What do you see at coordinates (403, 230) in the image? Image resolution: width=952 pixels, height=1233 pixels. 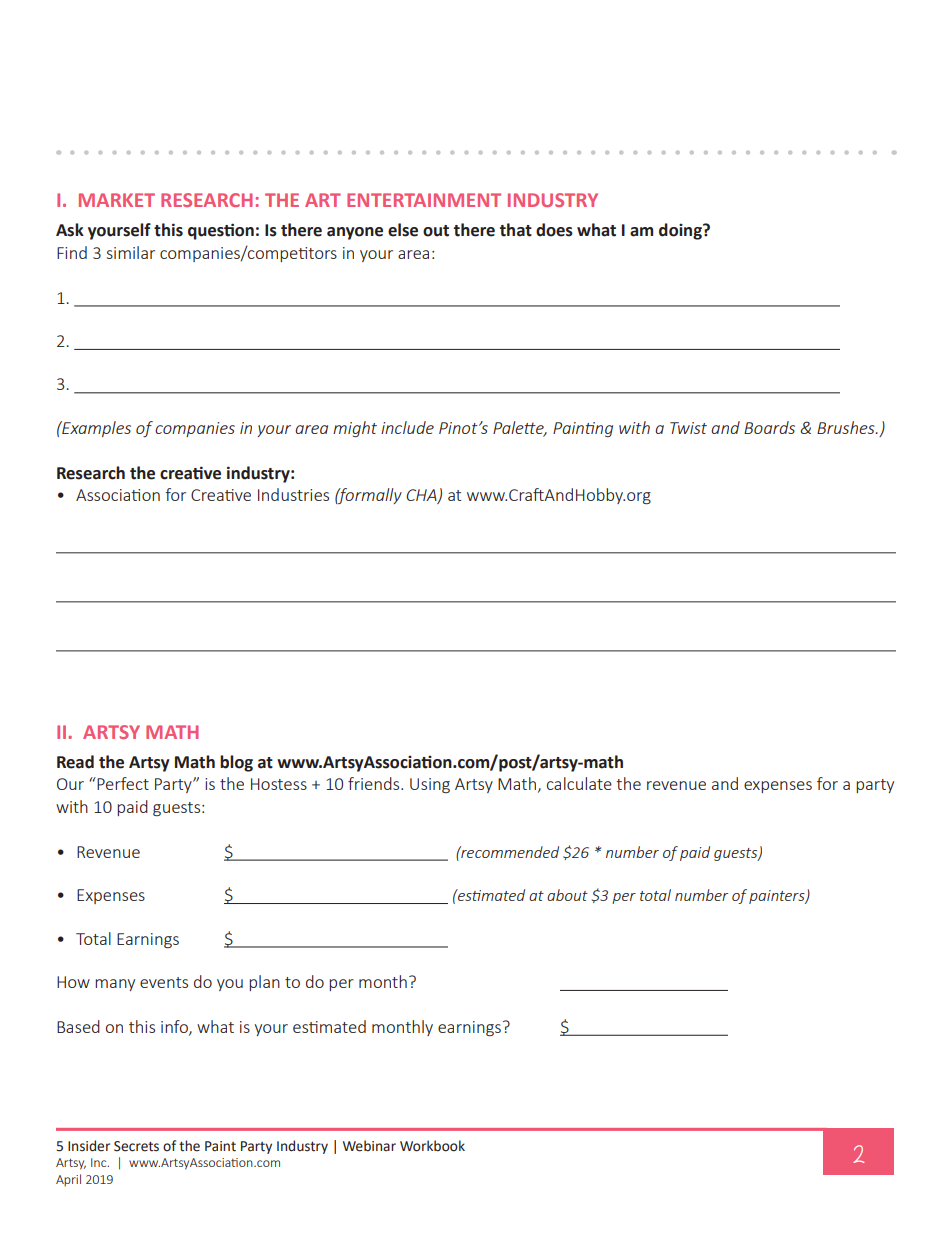 I see `else` at bounding box center [403, 230].
